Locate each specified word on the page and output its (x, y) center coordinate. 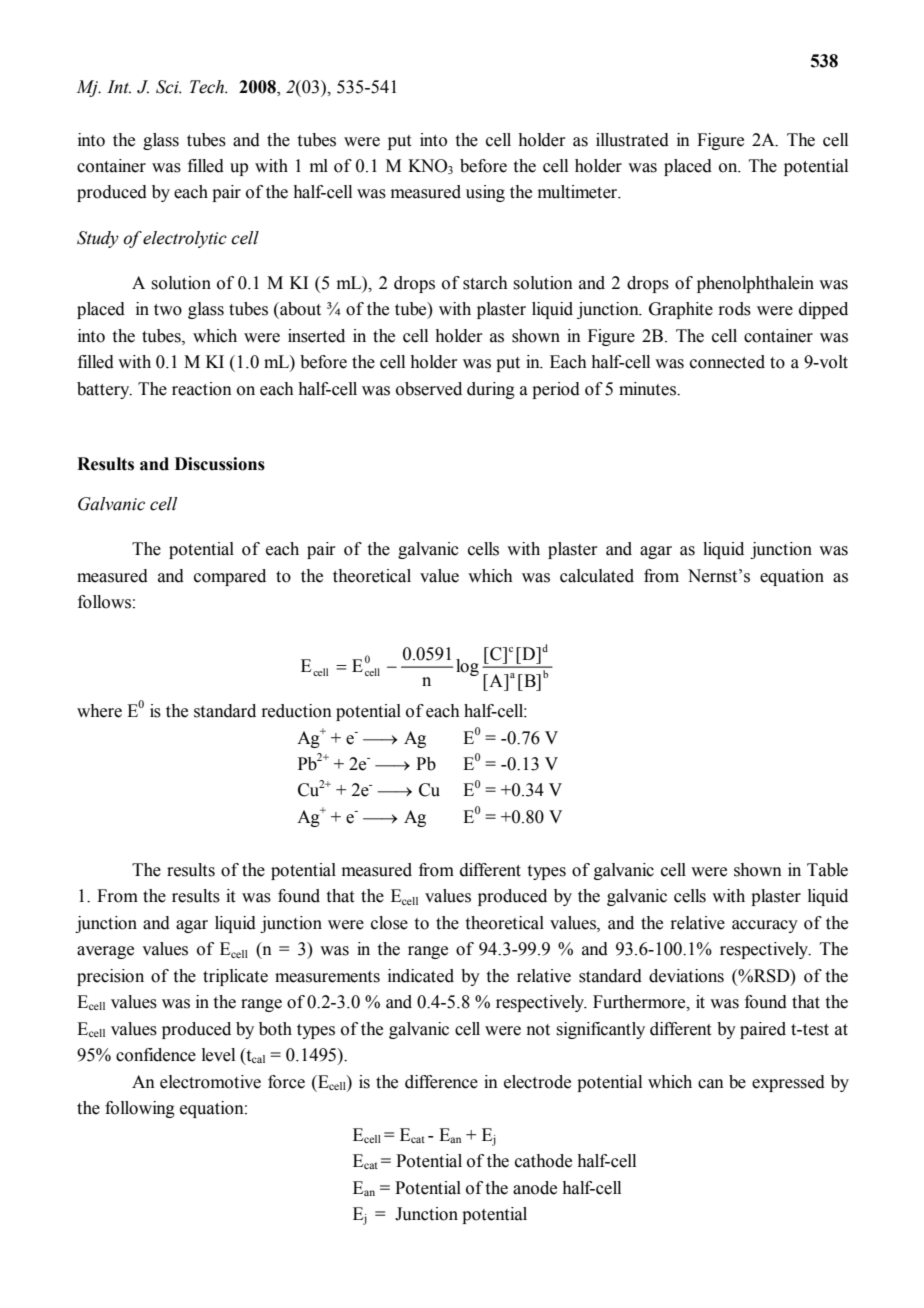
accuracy (765, 926)
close (389, 923)
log (467, 667)
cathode (543, 1161)
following (140, 1109)
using (485, 193)
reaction (202, 389)
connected (727, 362)
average (105, 952)
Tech (208, 87)
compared (230, 577)
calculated (597, 576)
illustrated (632, 140)
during (491, 390)
